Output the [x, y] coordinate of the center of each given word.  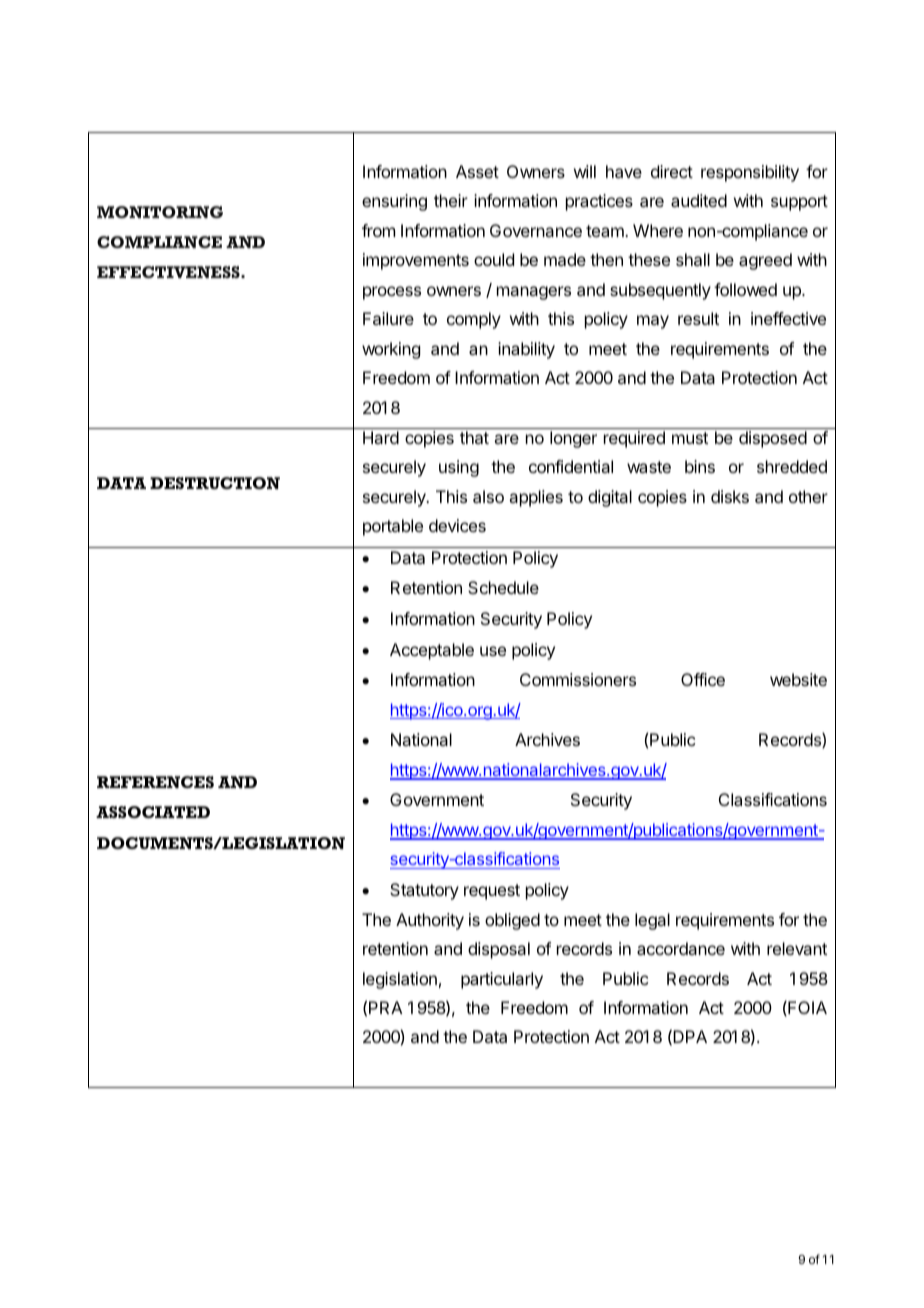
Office [703, 679]
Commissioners [578, 679]
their [451, 200]
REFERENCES [155, 782]
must [690, 438]
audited [699, 200]
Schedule [503, 587]
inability [526, 350]
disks [730, 496]
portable [393, 527]
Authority [430, 921]
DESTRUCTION [215, 483]
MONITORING [160, 212]
